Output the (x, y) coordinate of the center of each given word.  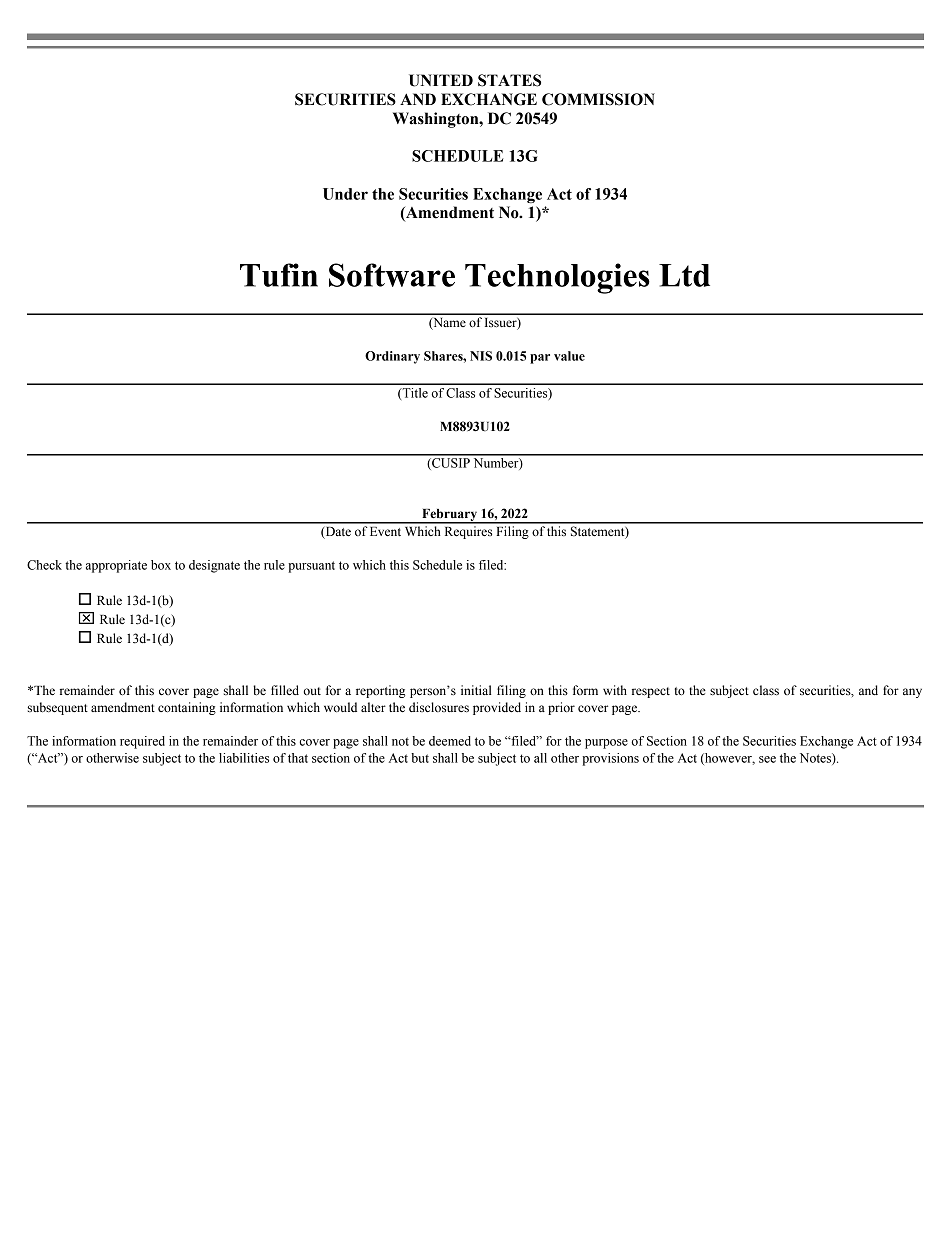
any (912, 693)
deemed (450, 741)
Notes (816, 759)
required (142, 742)
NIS (481, 356)
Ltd (684, 275)
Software (392, 275)
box (161, 565)
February (449, 516)
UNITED (441, 80)
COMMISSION (598, 99)
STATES (509, 80)
